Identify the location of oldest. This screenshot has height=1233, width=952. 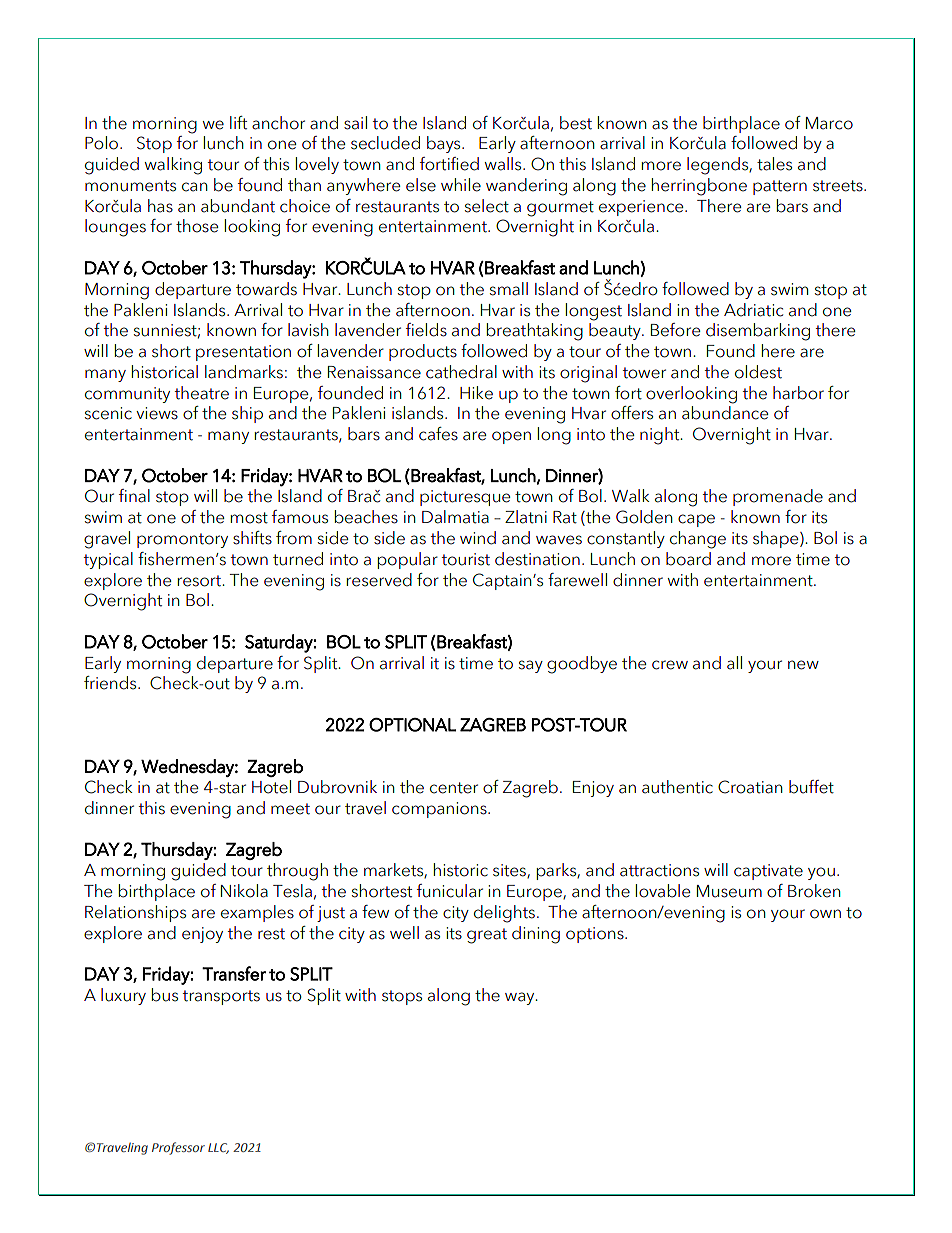
(758, 372).
